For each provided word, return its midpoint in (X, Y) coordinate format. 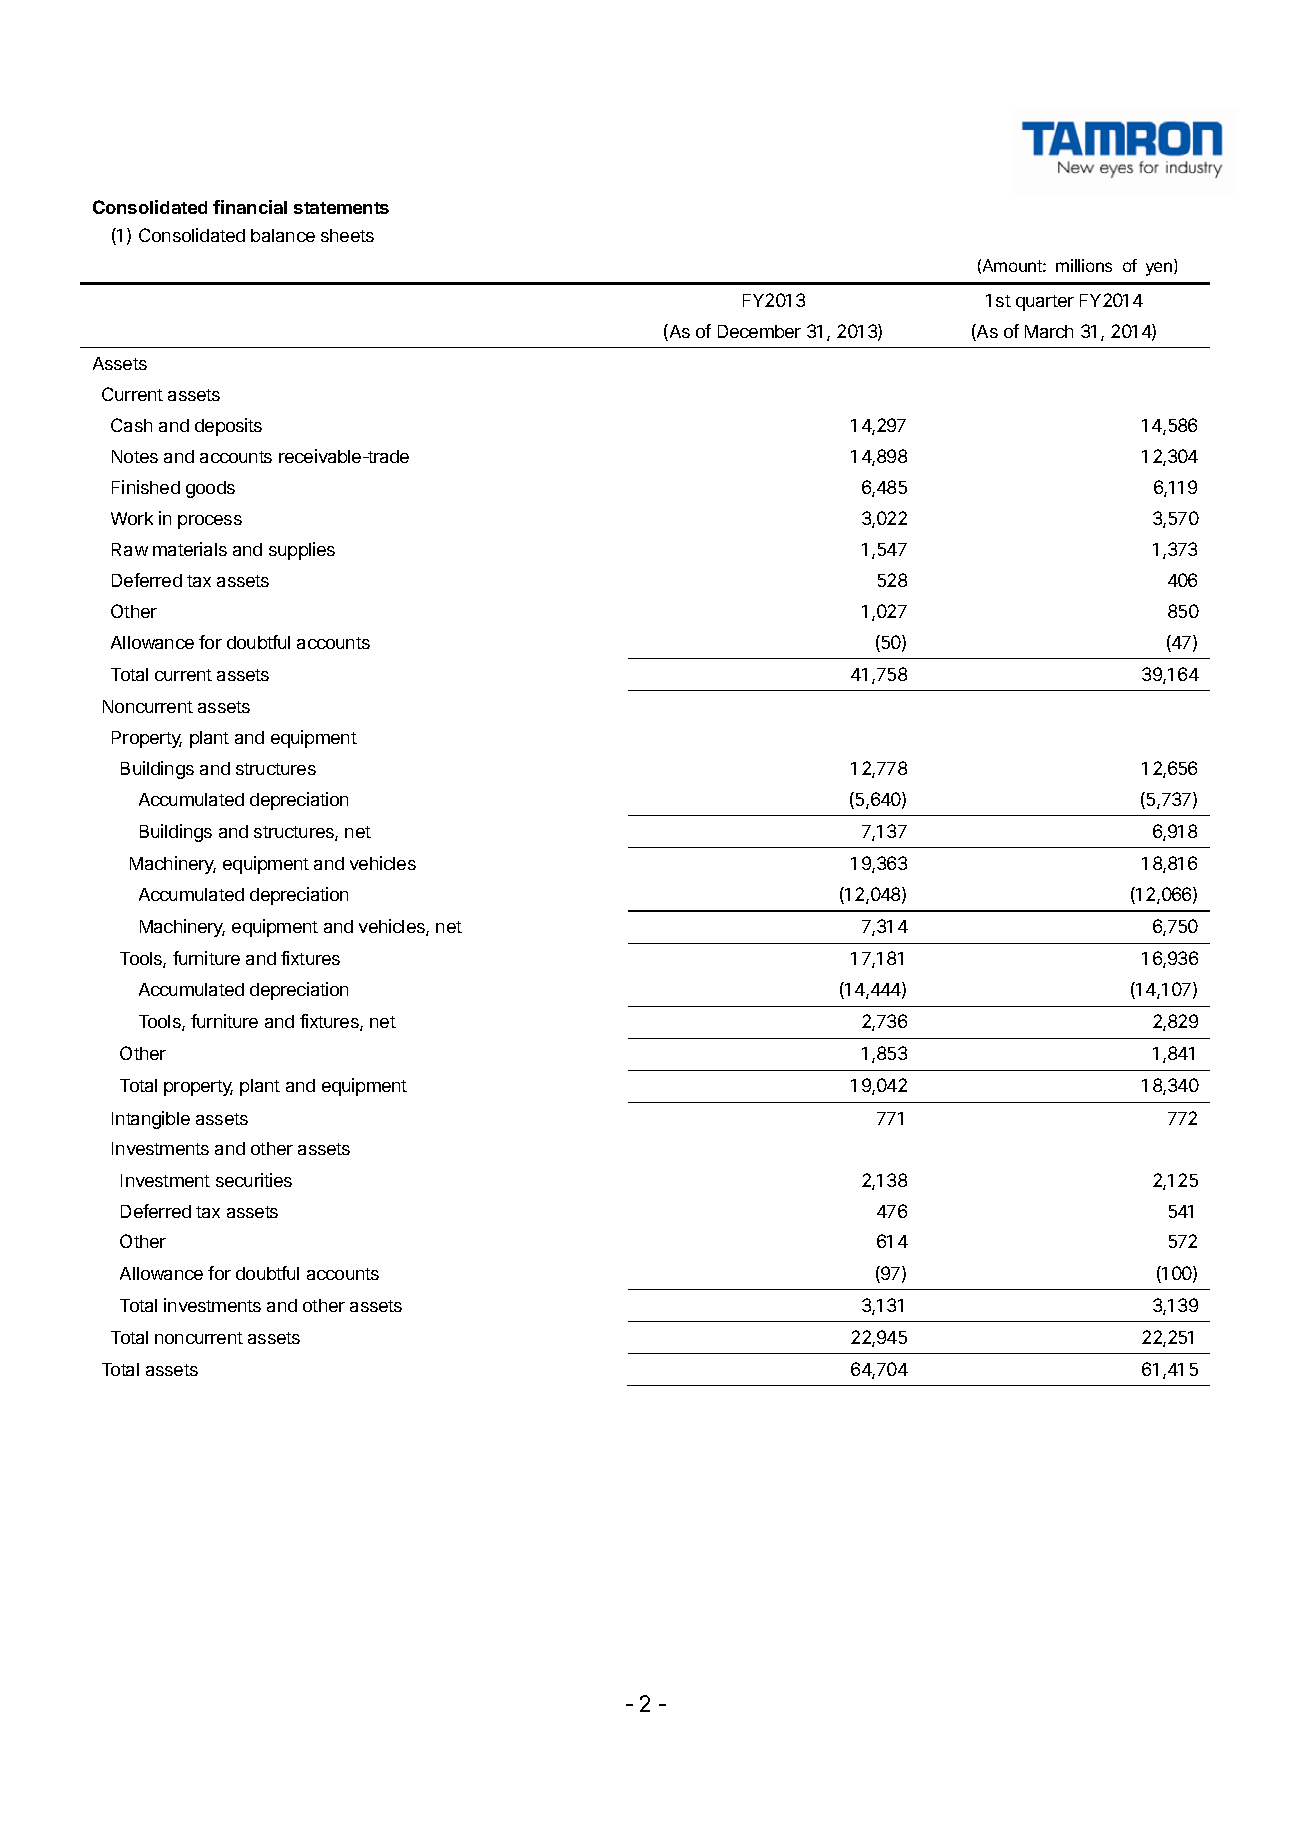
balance (283, 235)
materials (190, 549)
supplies (302, 551)
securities (254, 1180)
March (1049, 331)
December (759, 331)
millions (1084, 265)
